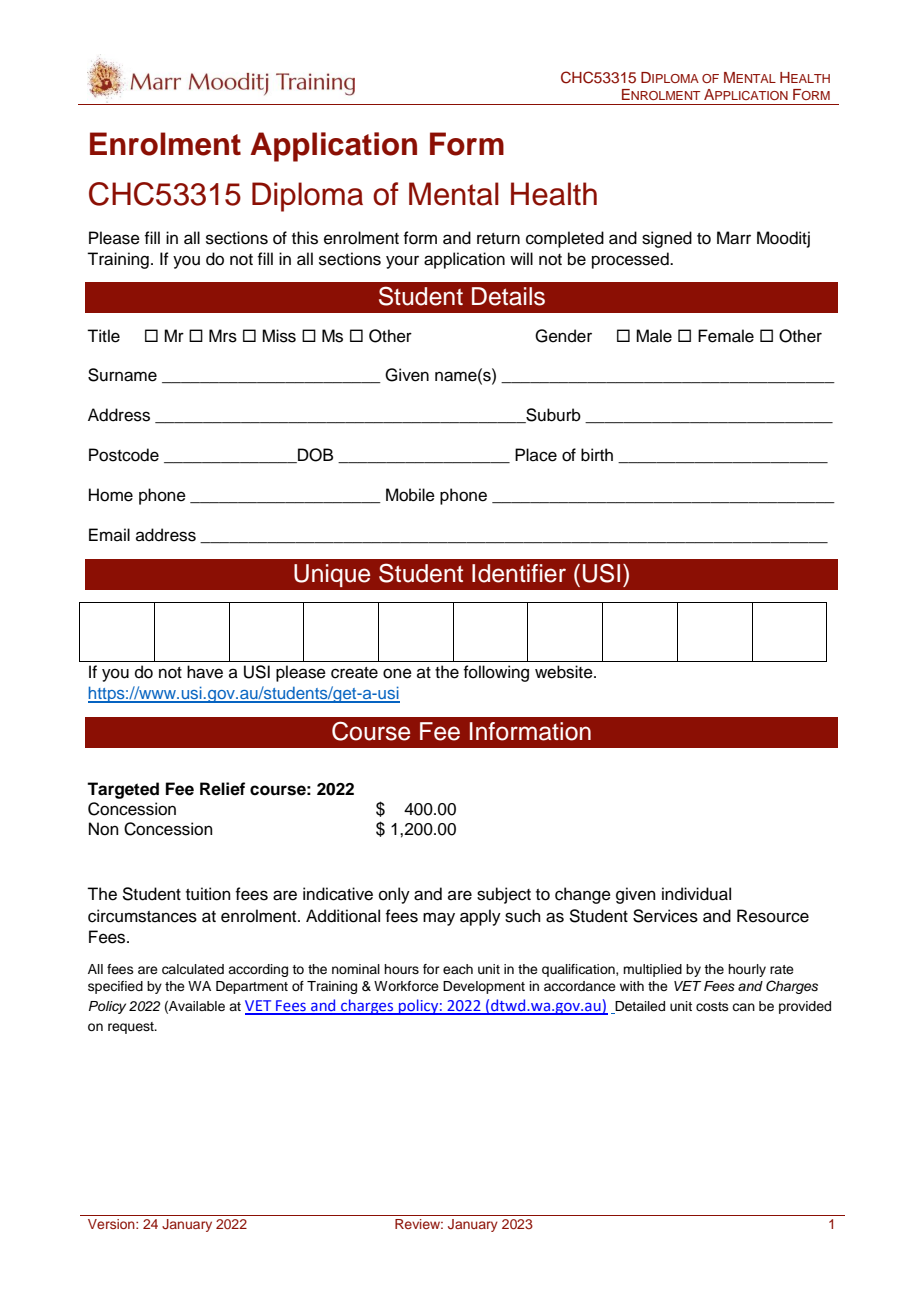  I want to click on Version, so click(112, 1224).
